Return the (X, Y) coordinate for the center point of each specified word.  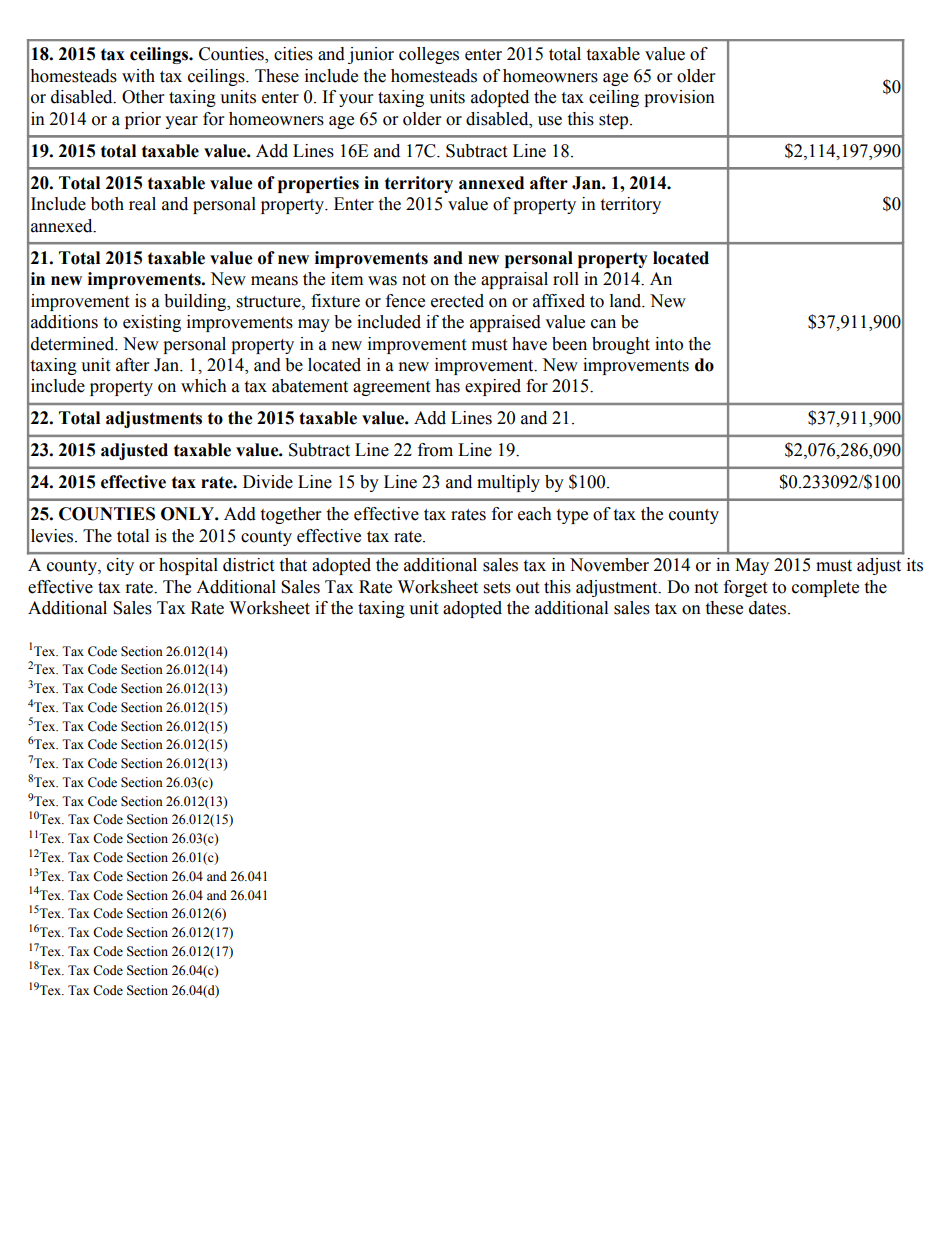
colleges (429, 55)
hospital (188, 566)
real (142, 204)
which (204, 386)
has (447, 386)
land (627, 301)
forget (745, 588)
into (669, 344)
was (382, 281)
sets (497, 588)
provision (679, 98)
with (138, 76)
